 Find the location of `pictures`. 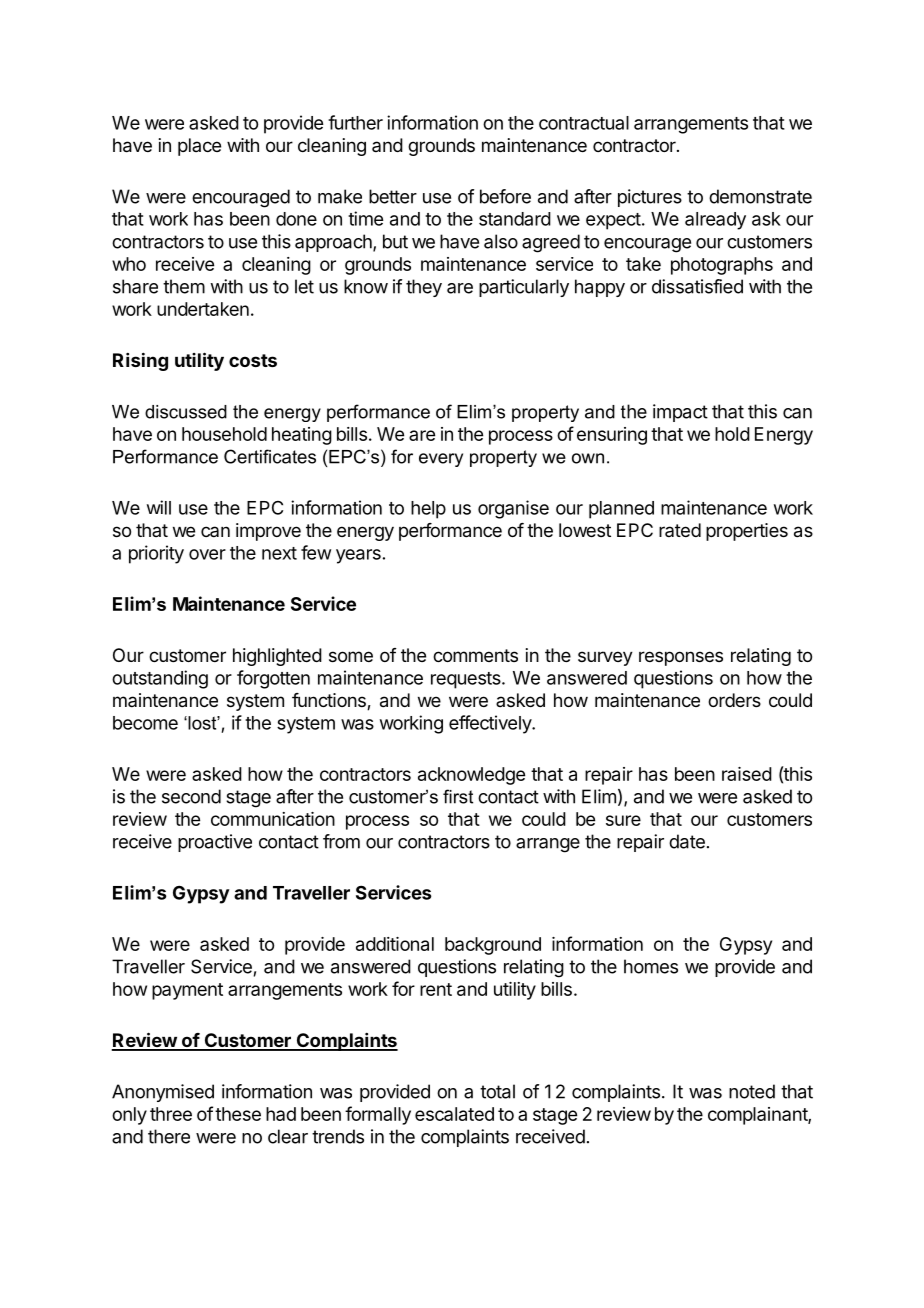

pictures is located at coordinates (650, 198).
